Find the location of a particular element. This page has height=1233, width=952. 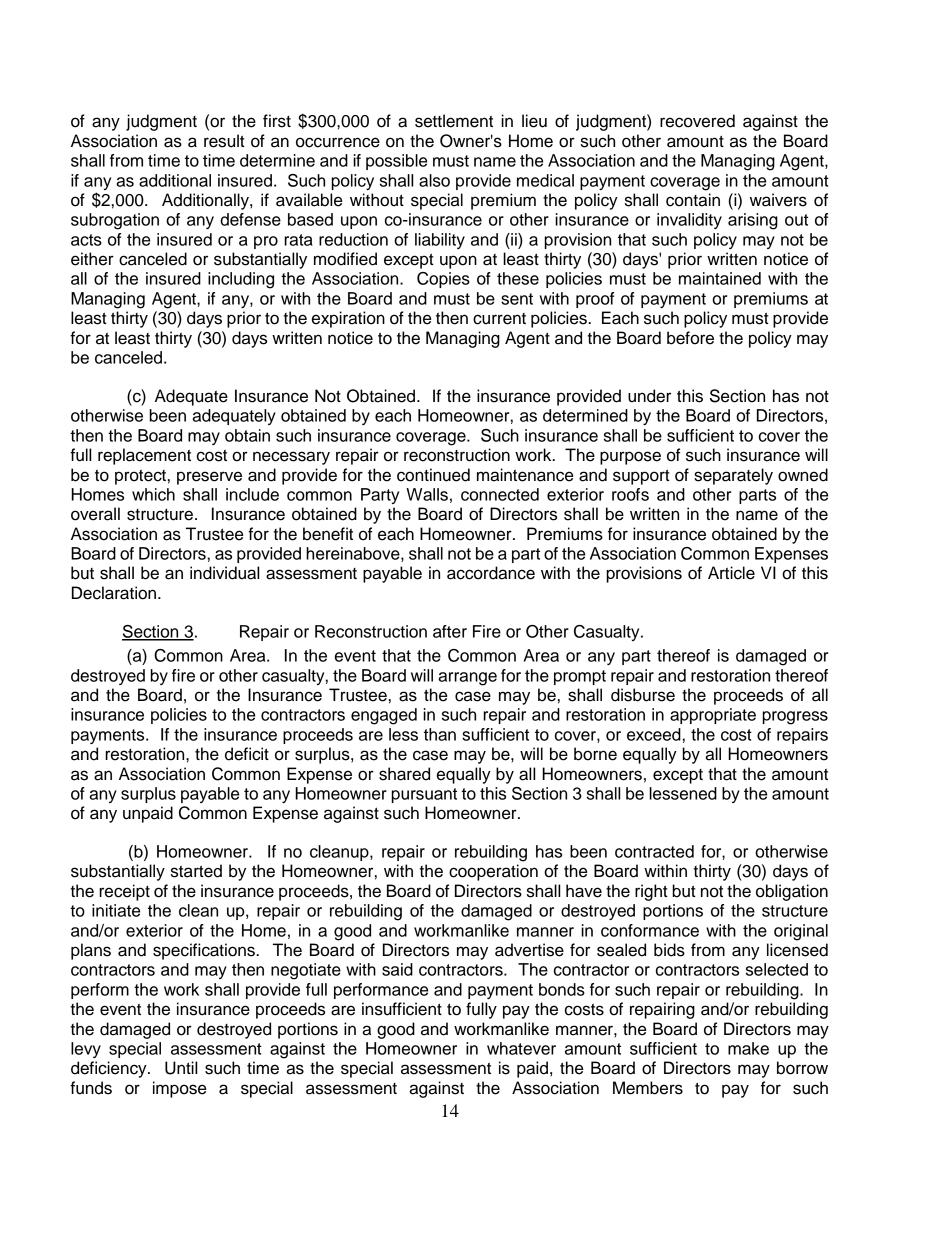

result is located at coordinates (224, 141).
